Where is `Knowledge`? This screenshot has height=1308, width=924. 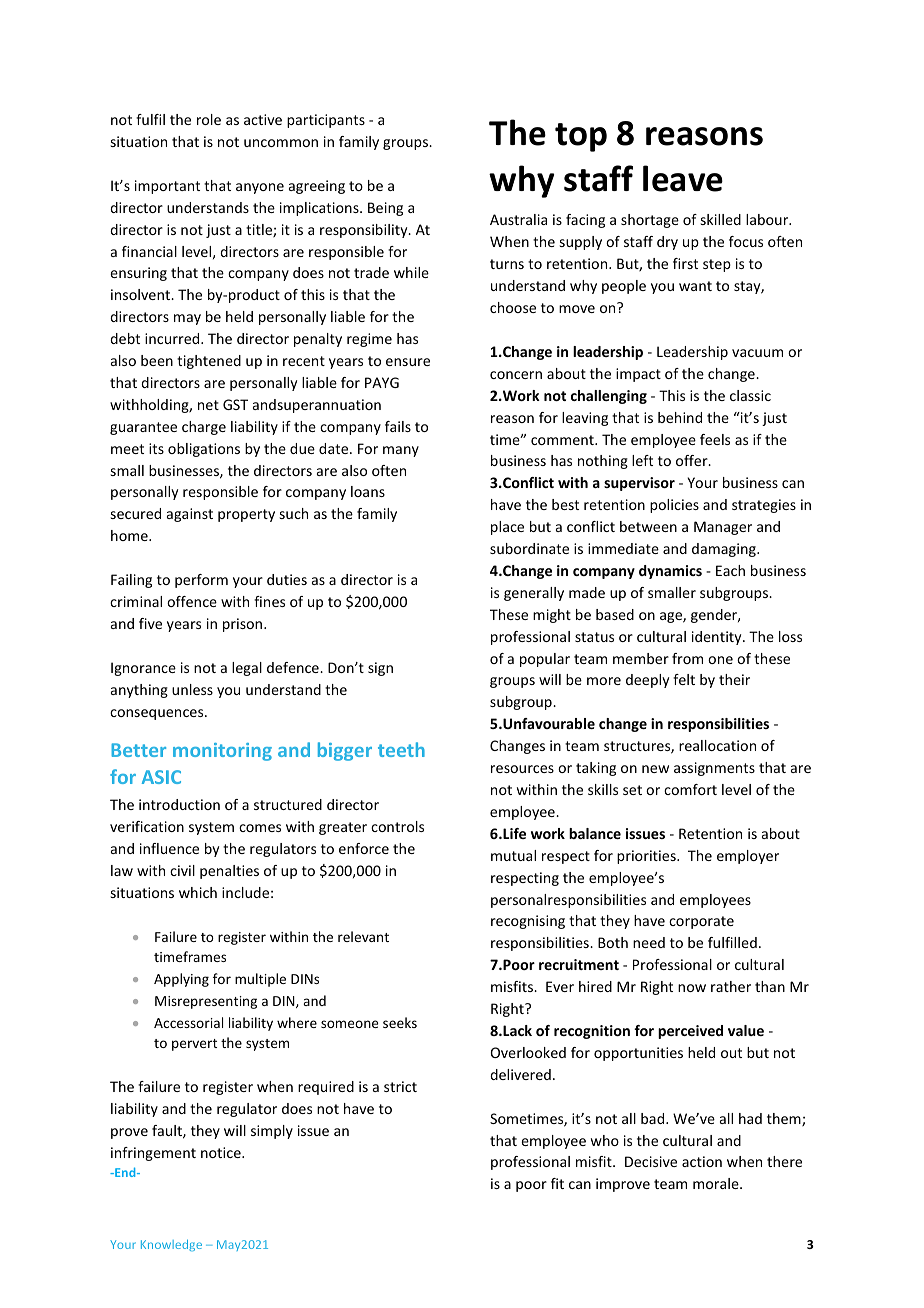
Knowledge is located at coordinates (171, 1245).
